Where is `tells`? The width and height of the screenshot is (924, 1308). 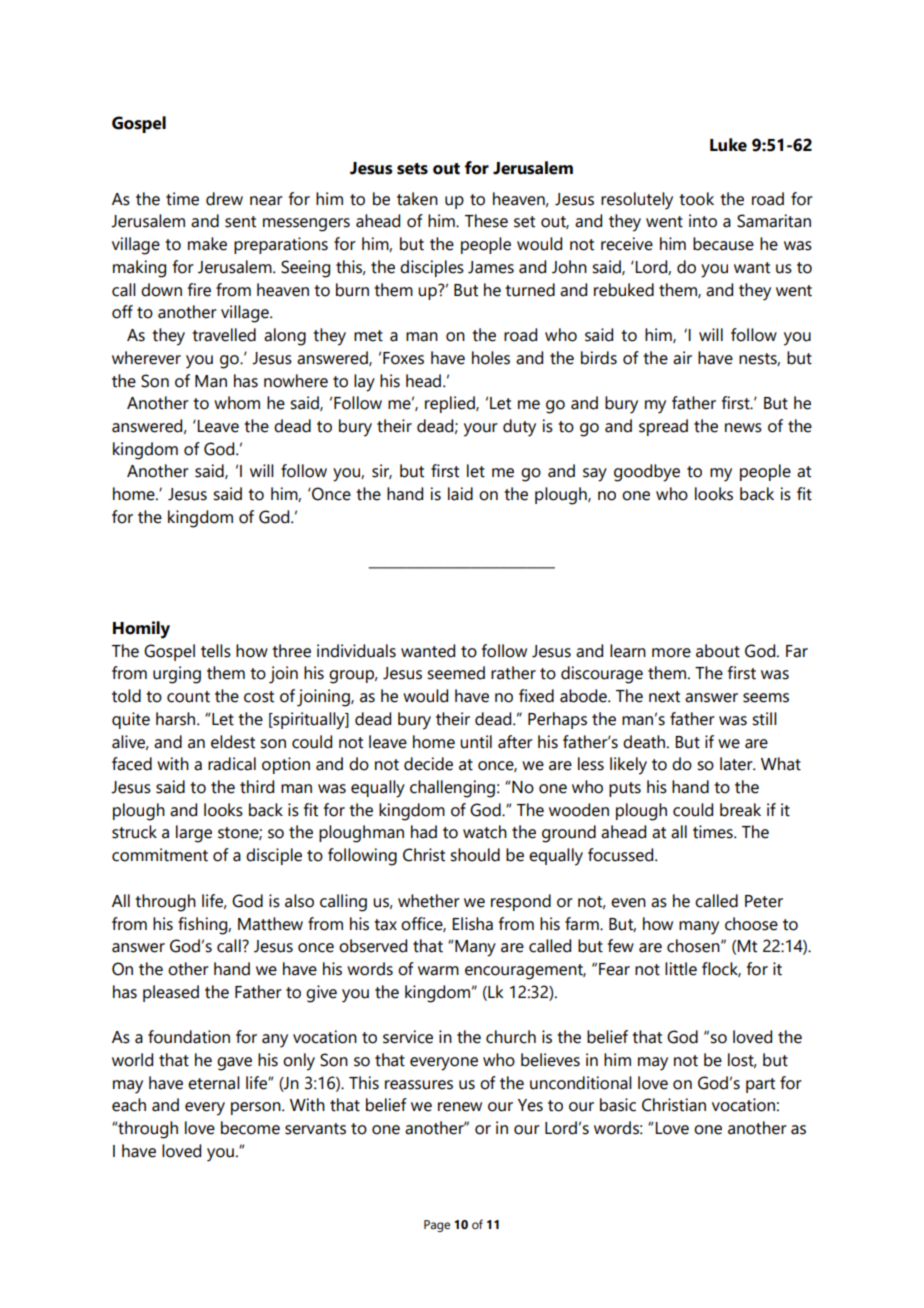
tells is located at coordinates (216, 651).
